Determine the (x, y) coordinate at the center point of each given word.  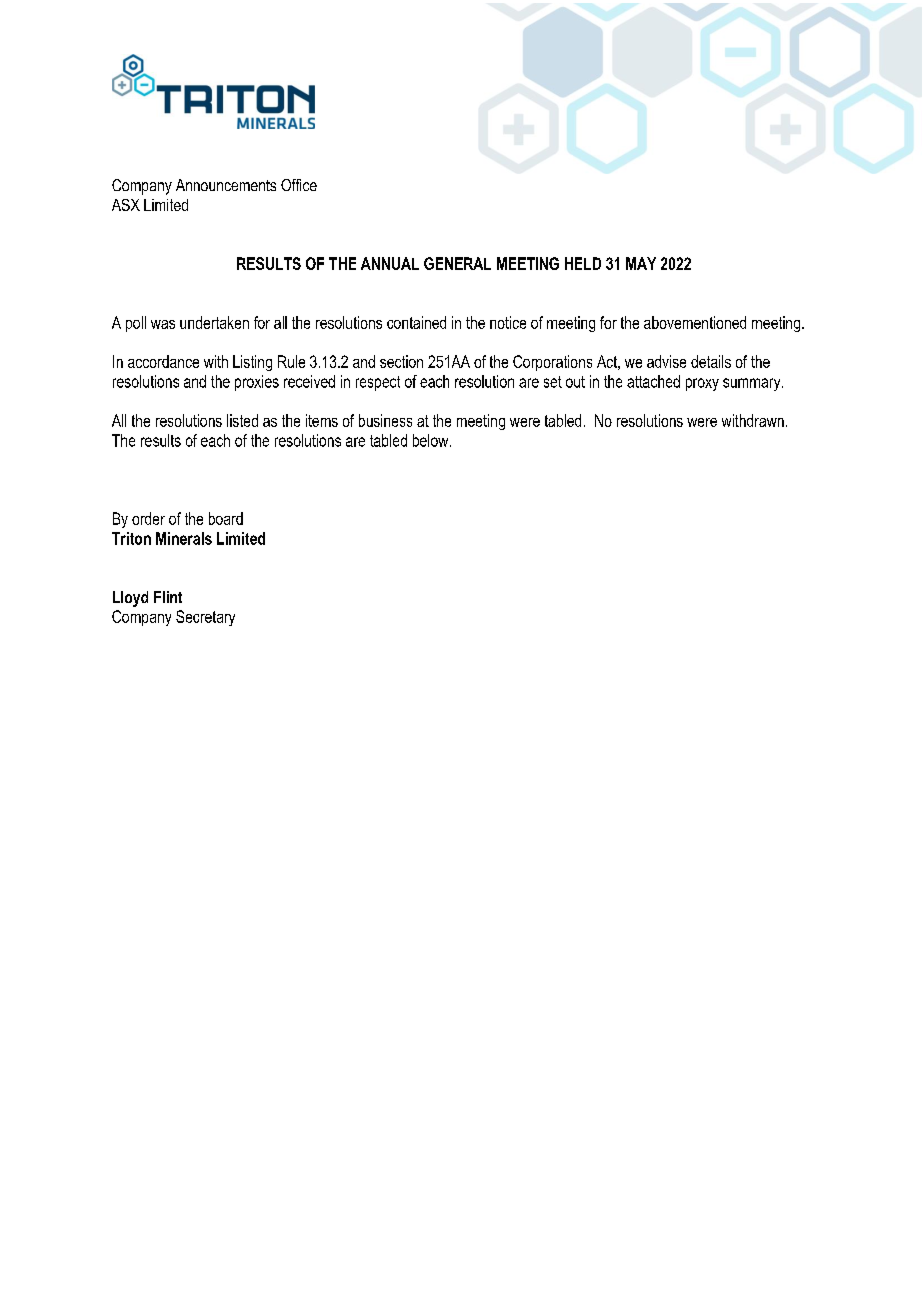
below (432, 440)
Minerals (184, 538)
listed (242, 420)
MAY (641, 263)
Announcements (226, 185)
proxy (702, 384)
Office (299, 185)
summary (753, 384)
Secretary (205, 618)
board (226, 518)
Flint (168, 597)
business (385, 420)
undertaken (214, 322)
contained (416, 322)
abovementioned (695, 322)
